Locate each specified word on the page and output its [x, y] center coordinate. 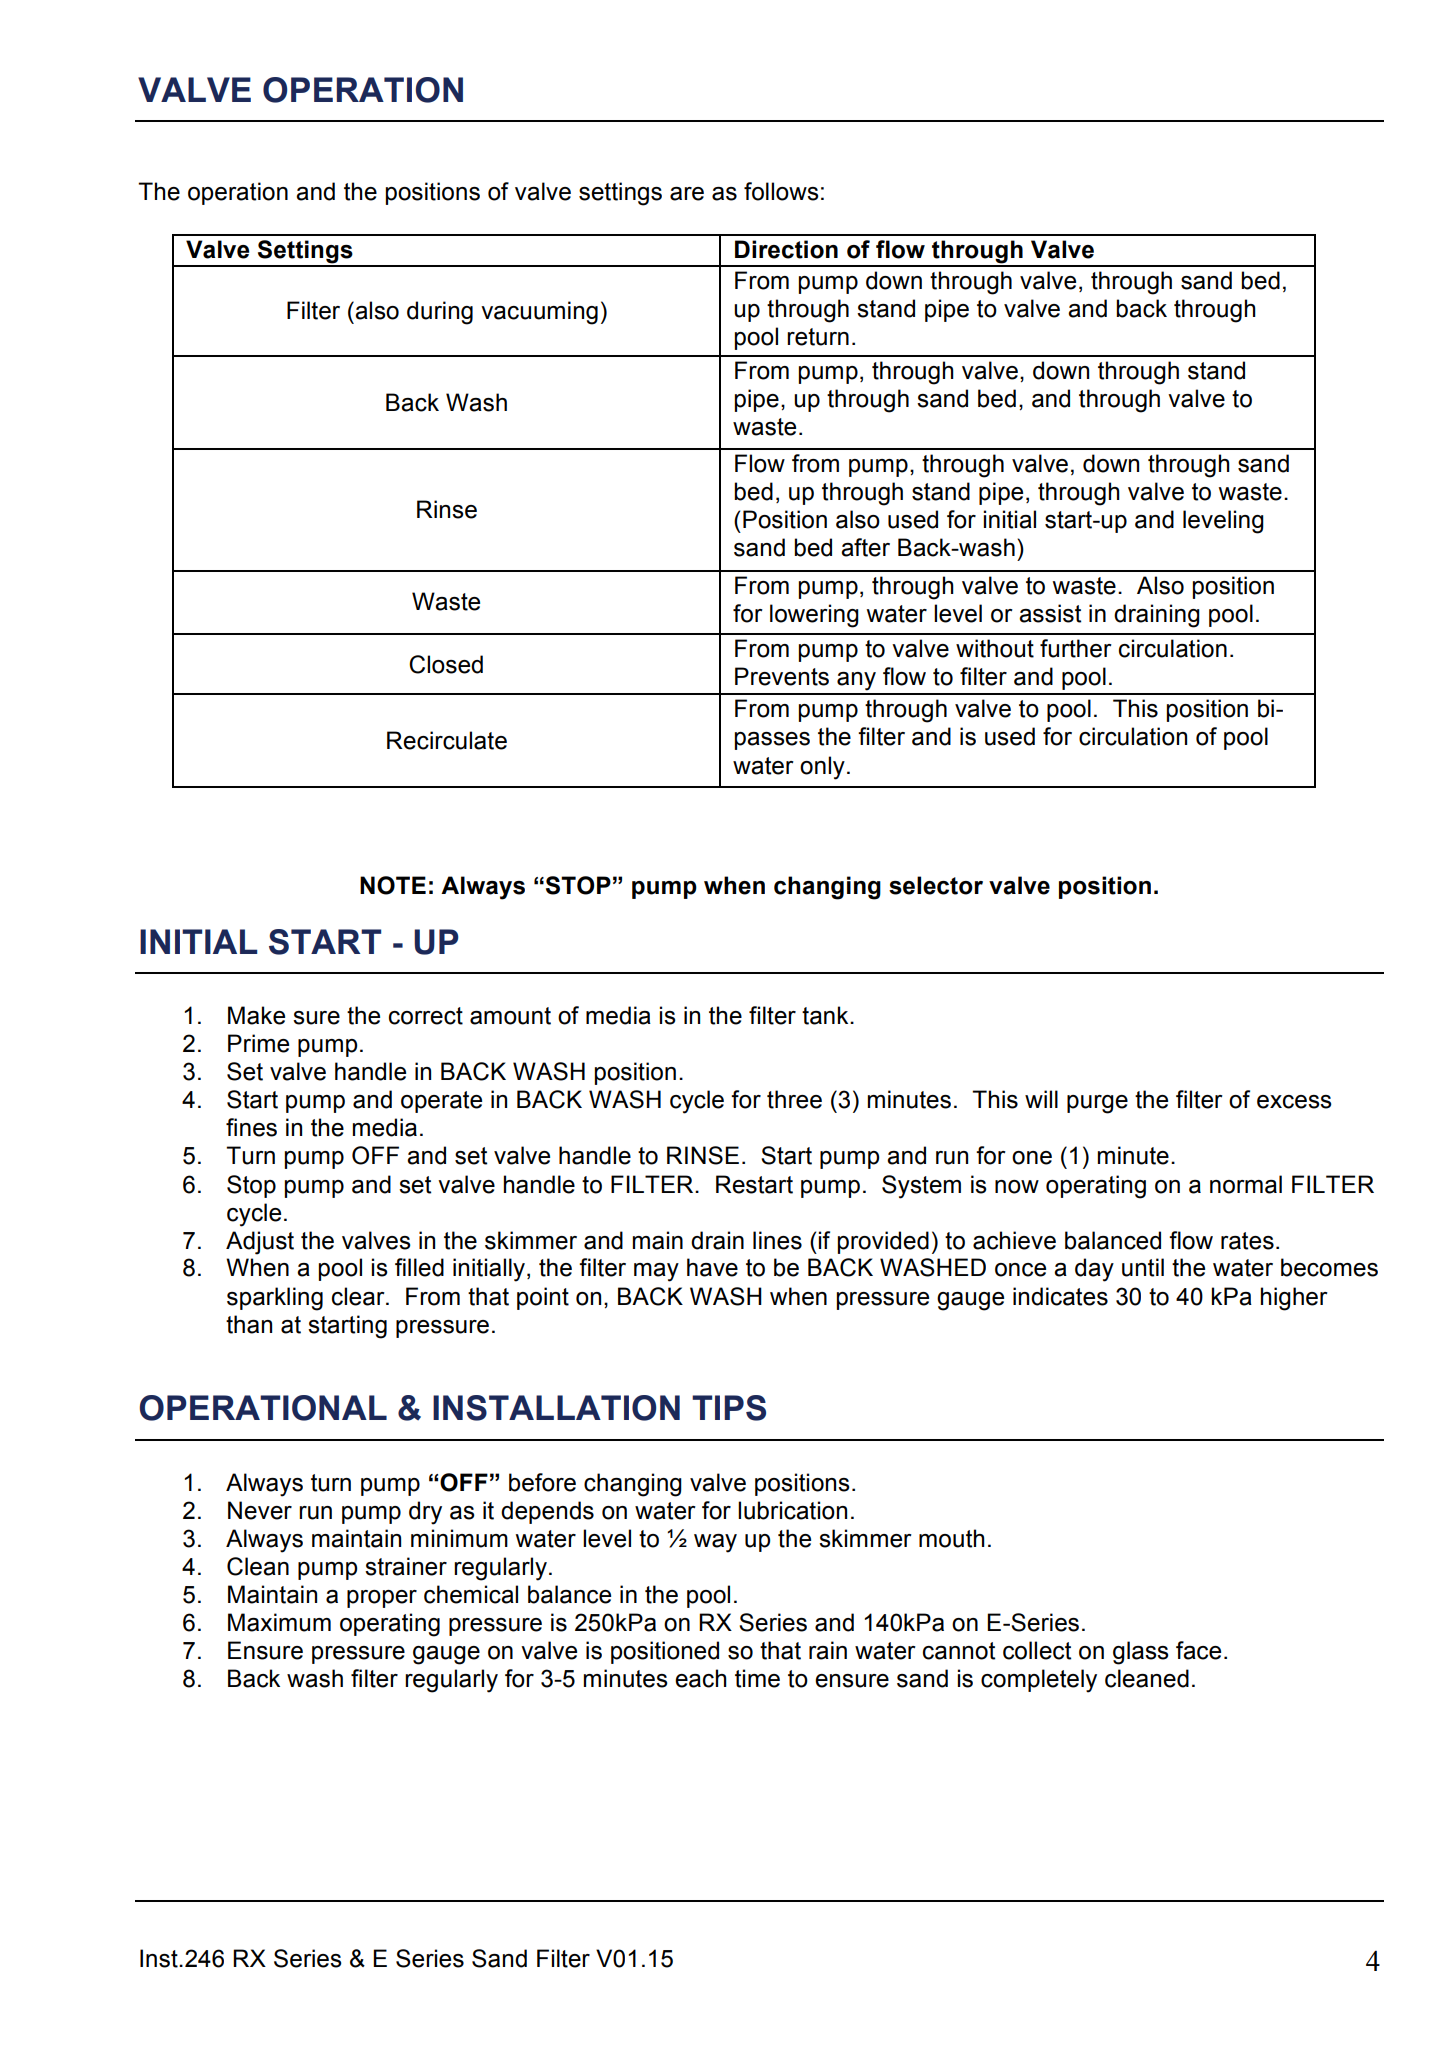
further [1076, 648]
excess [1294, 1102]
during [440, 313]
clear [359, 1296]
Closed [446, 664]
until [1143, 1267]
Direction [786, 249]
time [757, 1678]
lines [777, 1240]
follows [781, 191]
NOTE [393, 885]
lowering [814, 616]
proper [382, 1599]
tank [826, 1015]
